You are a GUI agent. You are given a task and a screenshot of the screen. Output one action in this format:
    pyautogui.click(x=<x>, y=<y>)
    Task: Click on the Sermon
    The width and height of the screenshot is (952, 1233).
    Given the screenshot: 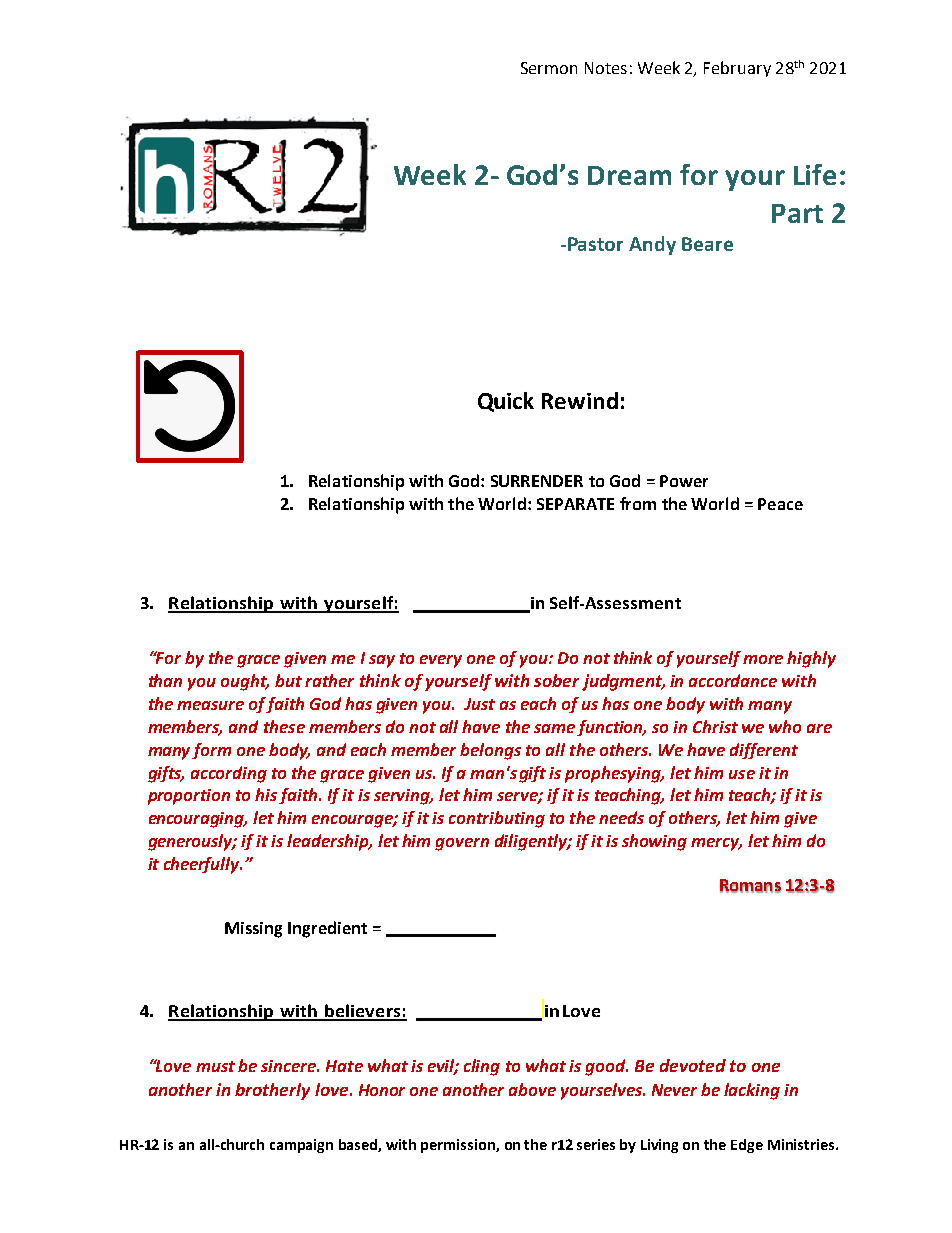 What is the action you would take?
    pyautogui.click(x=549, y=68)
